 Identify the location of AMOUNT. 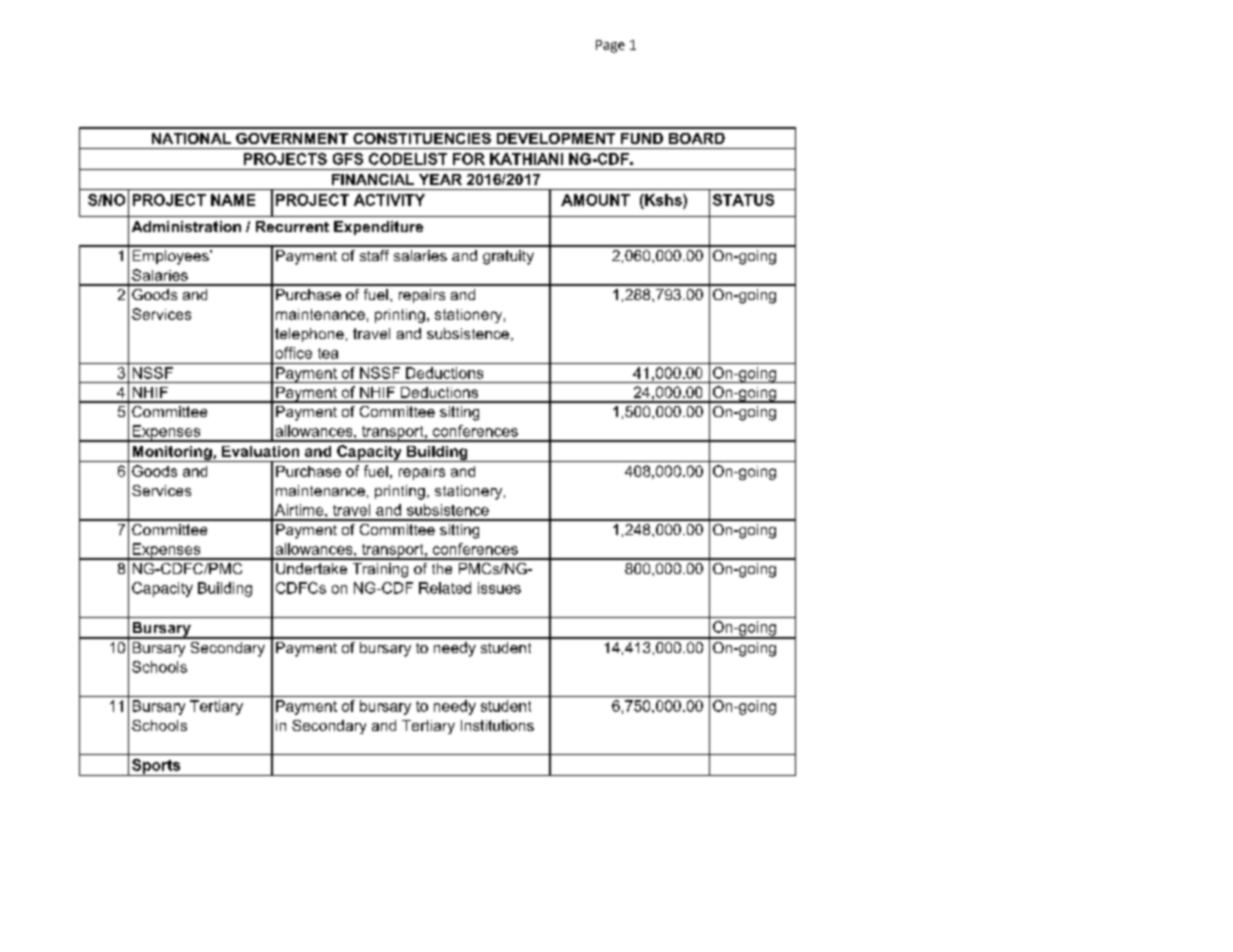
(595, 200).
